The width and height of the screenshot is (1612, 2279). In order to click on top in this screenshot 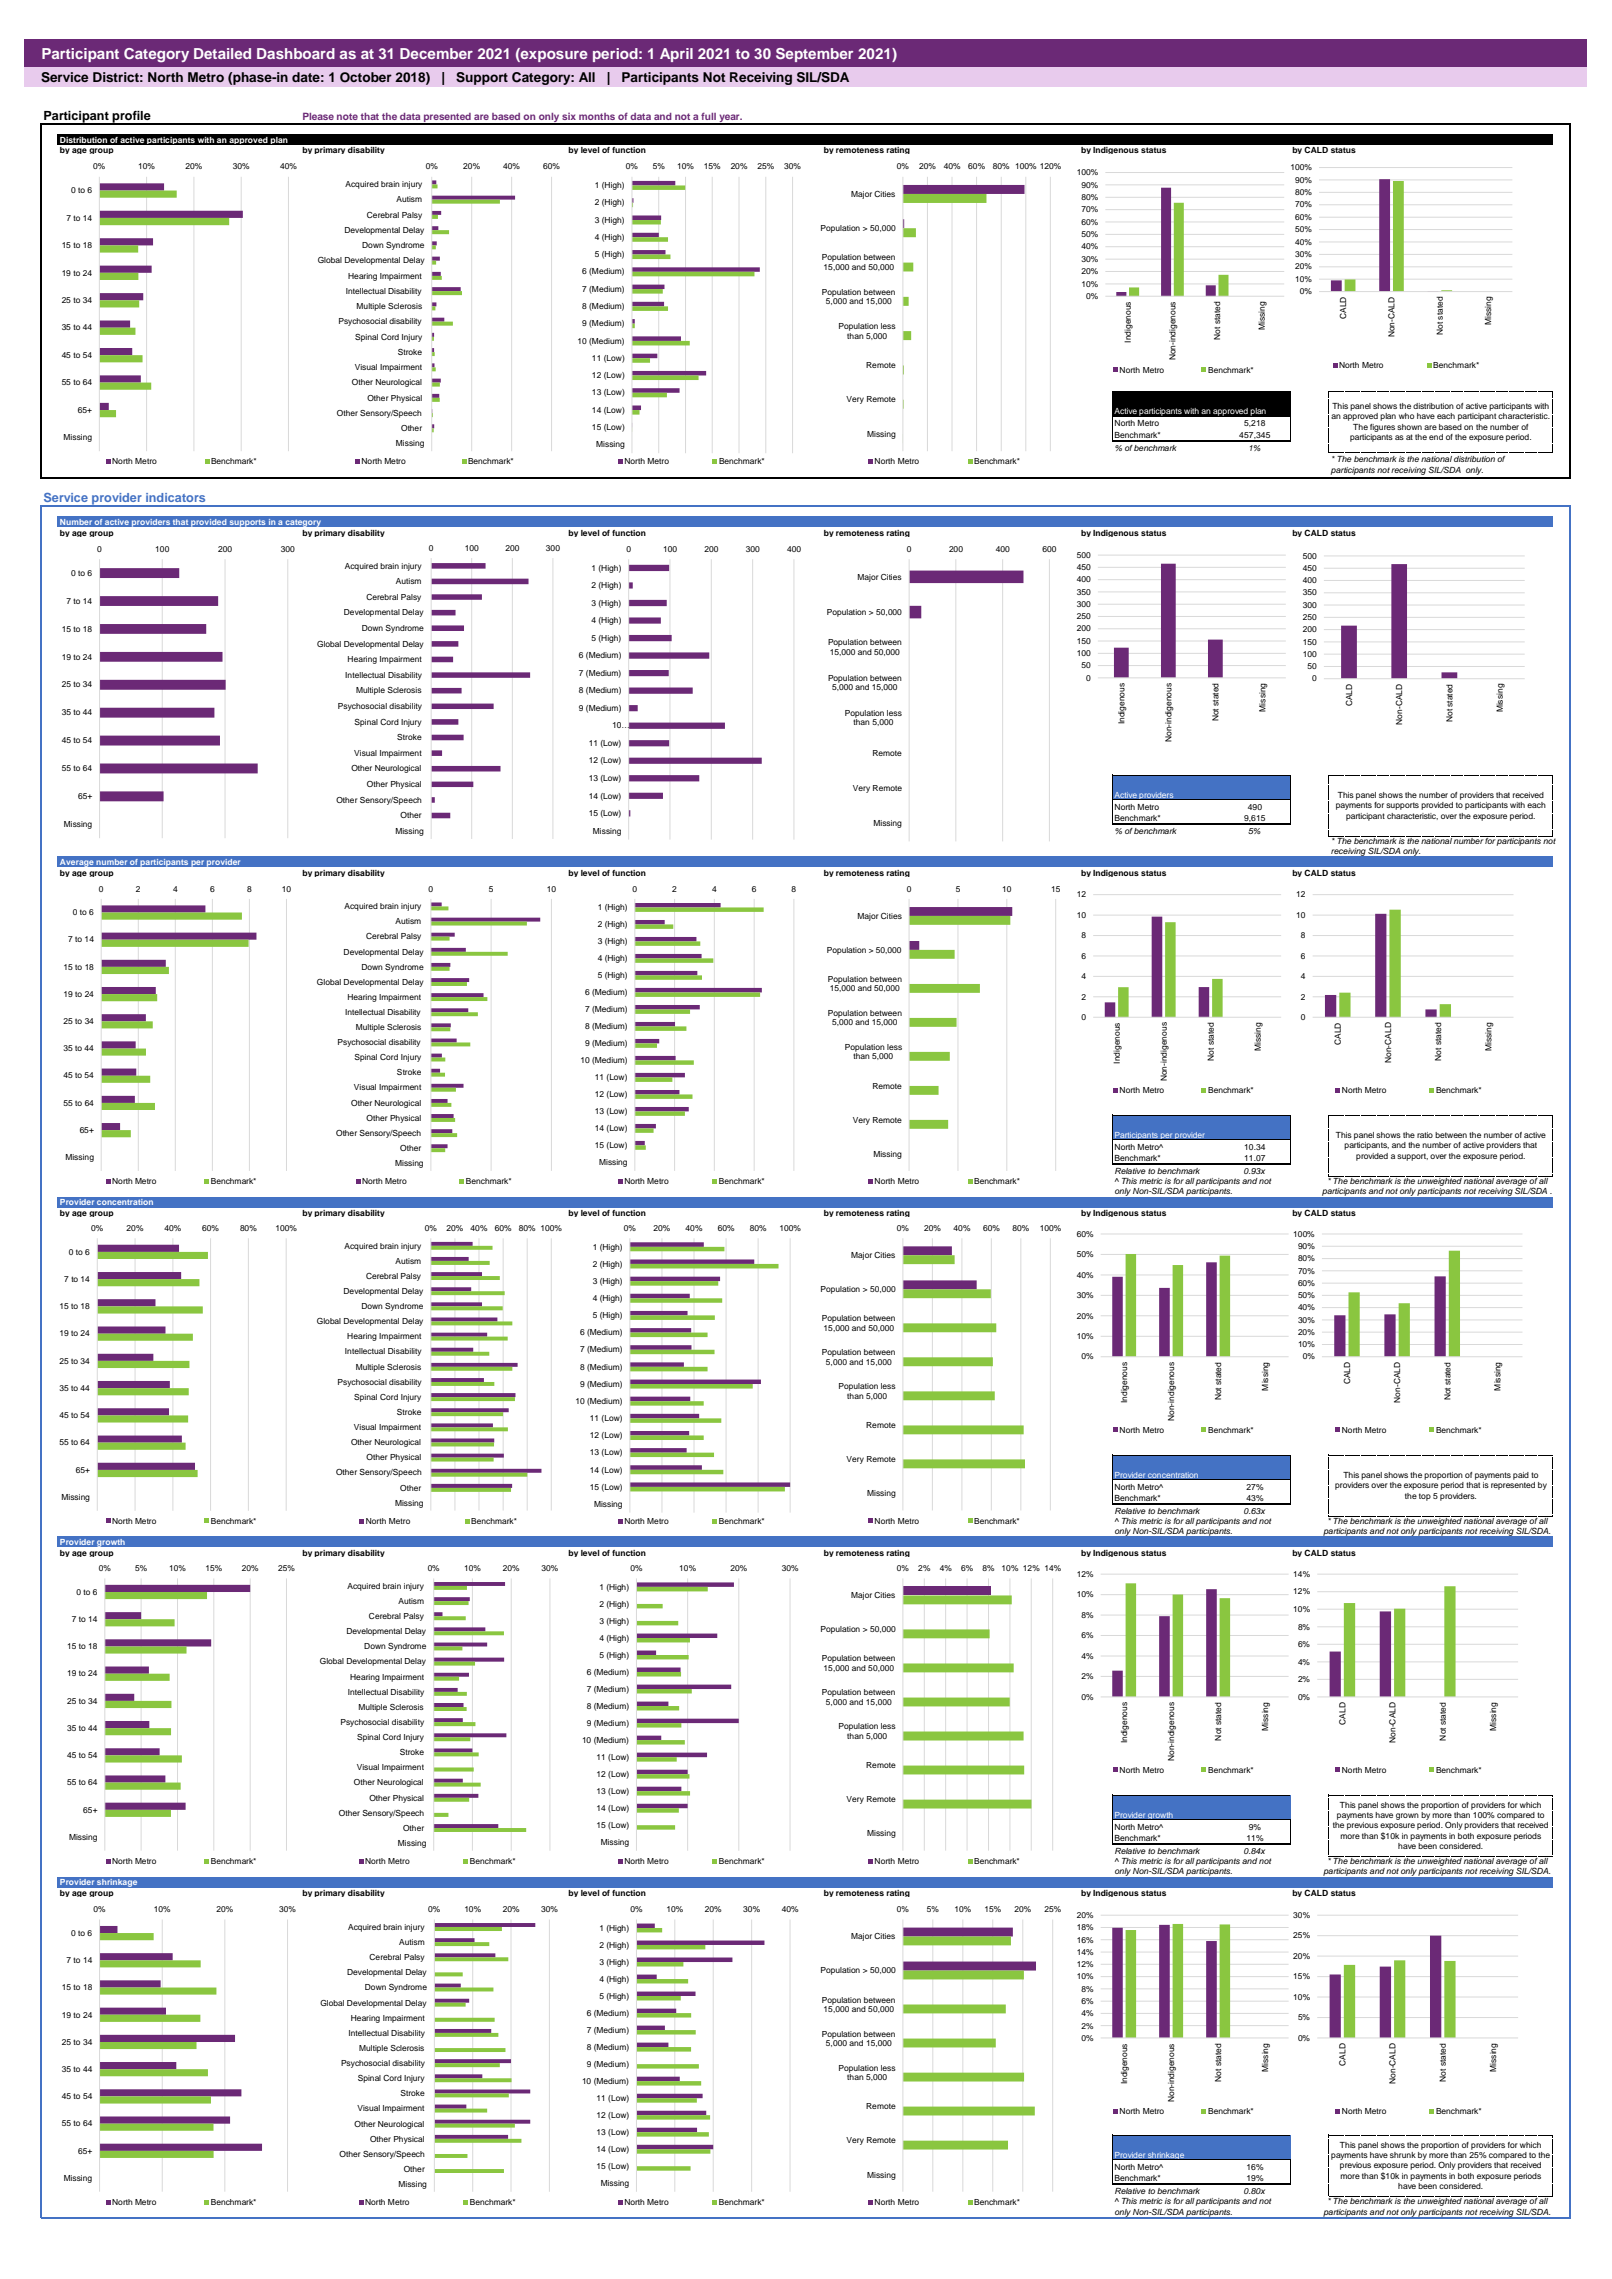, I will do `click(1425, 1497)`.
